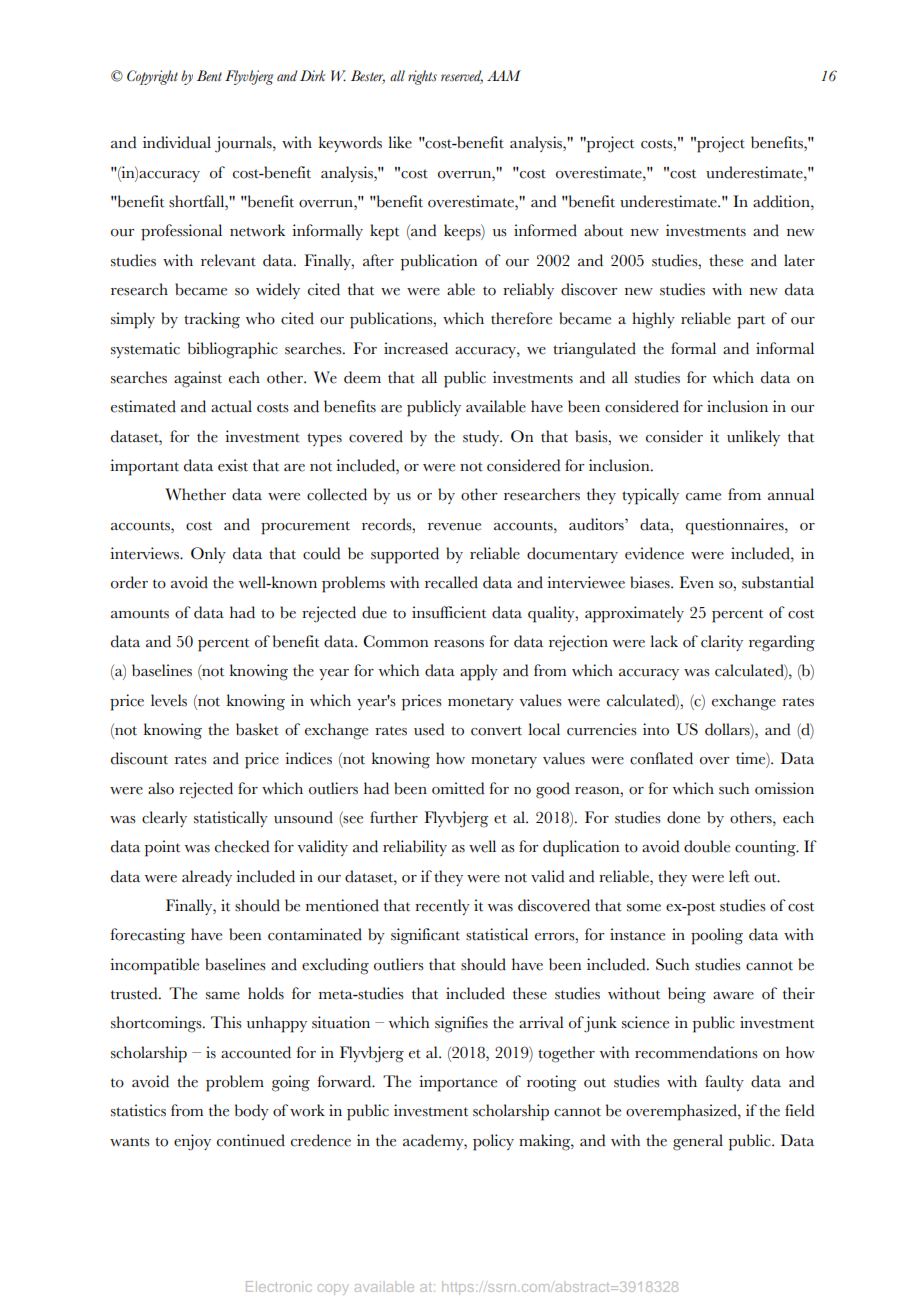 This screenshot has width=924, height=1308. Describe the element at coordinates (717, 936) in the screenshot. I see `pooling` at that location.
